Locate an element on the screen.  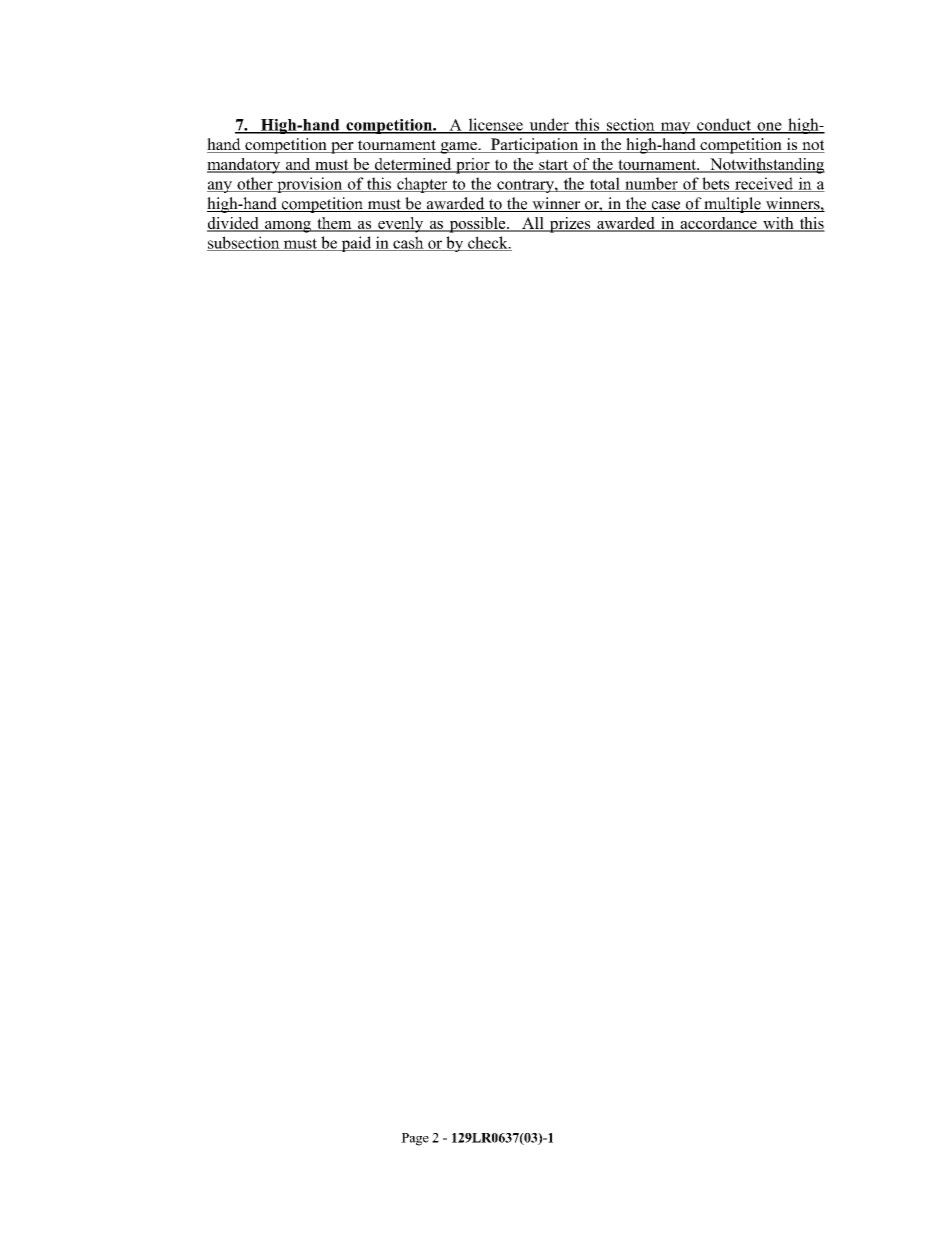
All is located at coordinates (533, 224).
